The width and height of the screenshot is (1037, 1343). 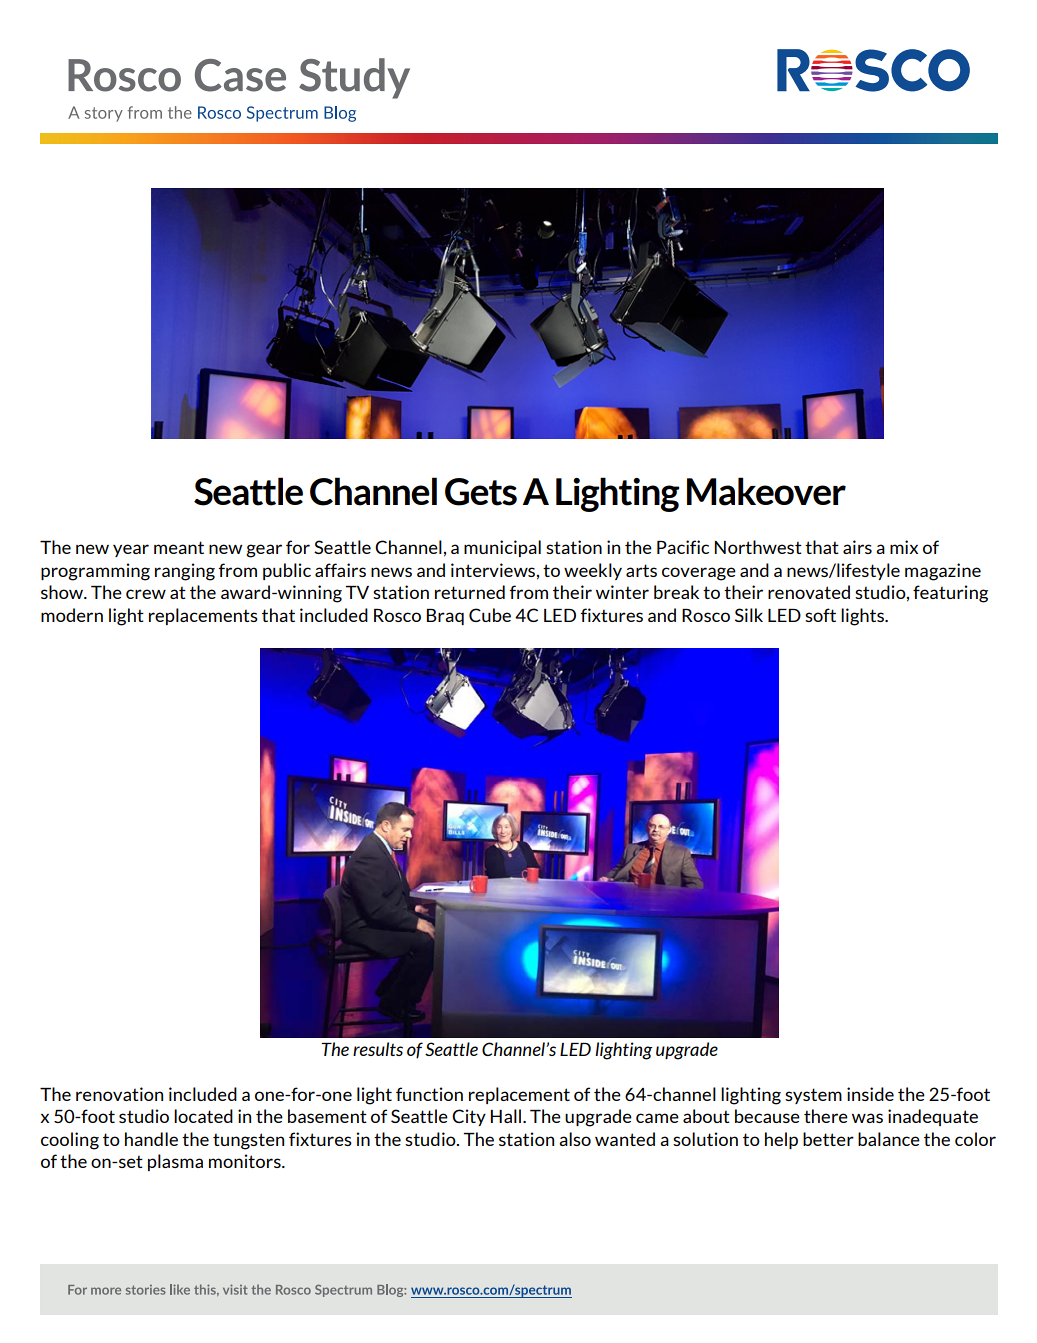 What do you see at coordinates (481, 492) in the screenshot?
I see `Gets` at bounding box center [481, 492].
